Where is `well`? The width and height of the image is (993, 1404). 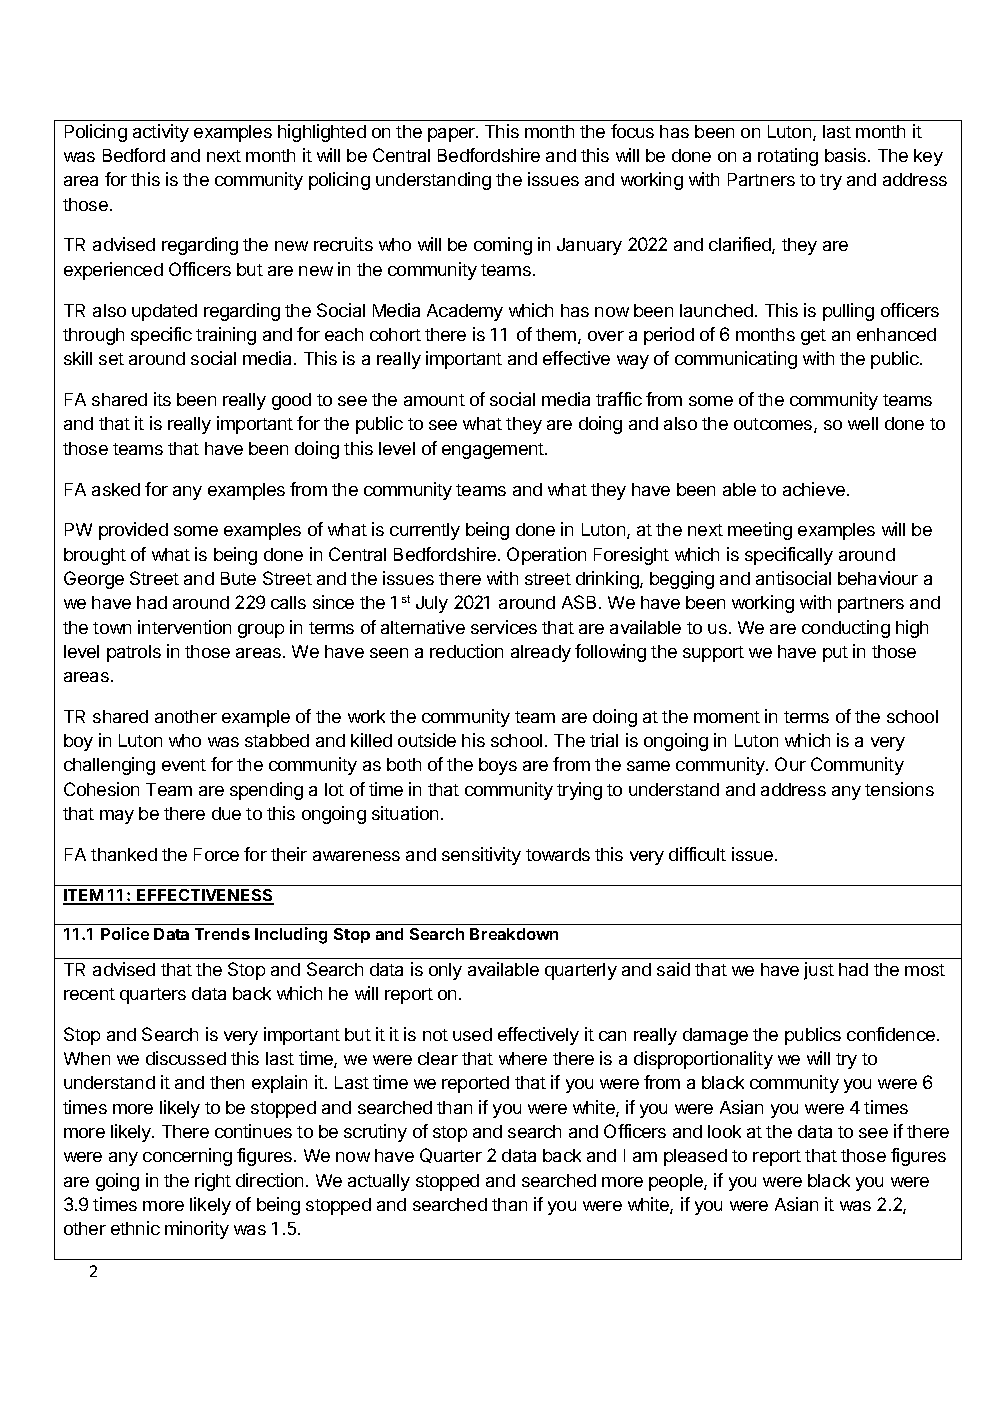
well is located at coordinates (863, 423).
